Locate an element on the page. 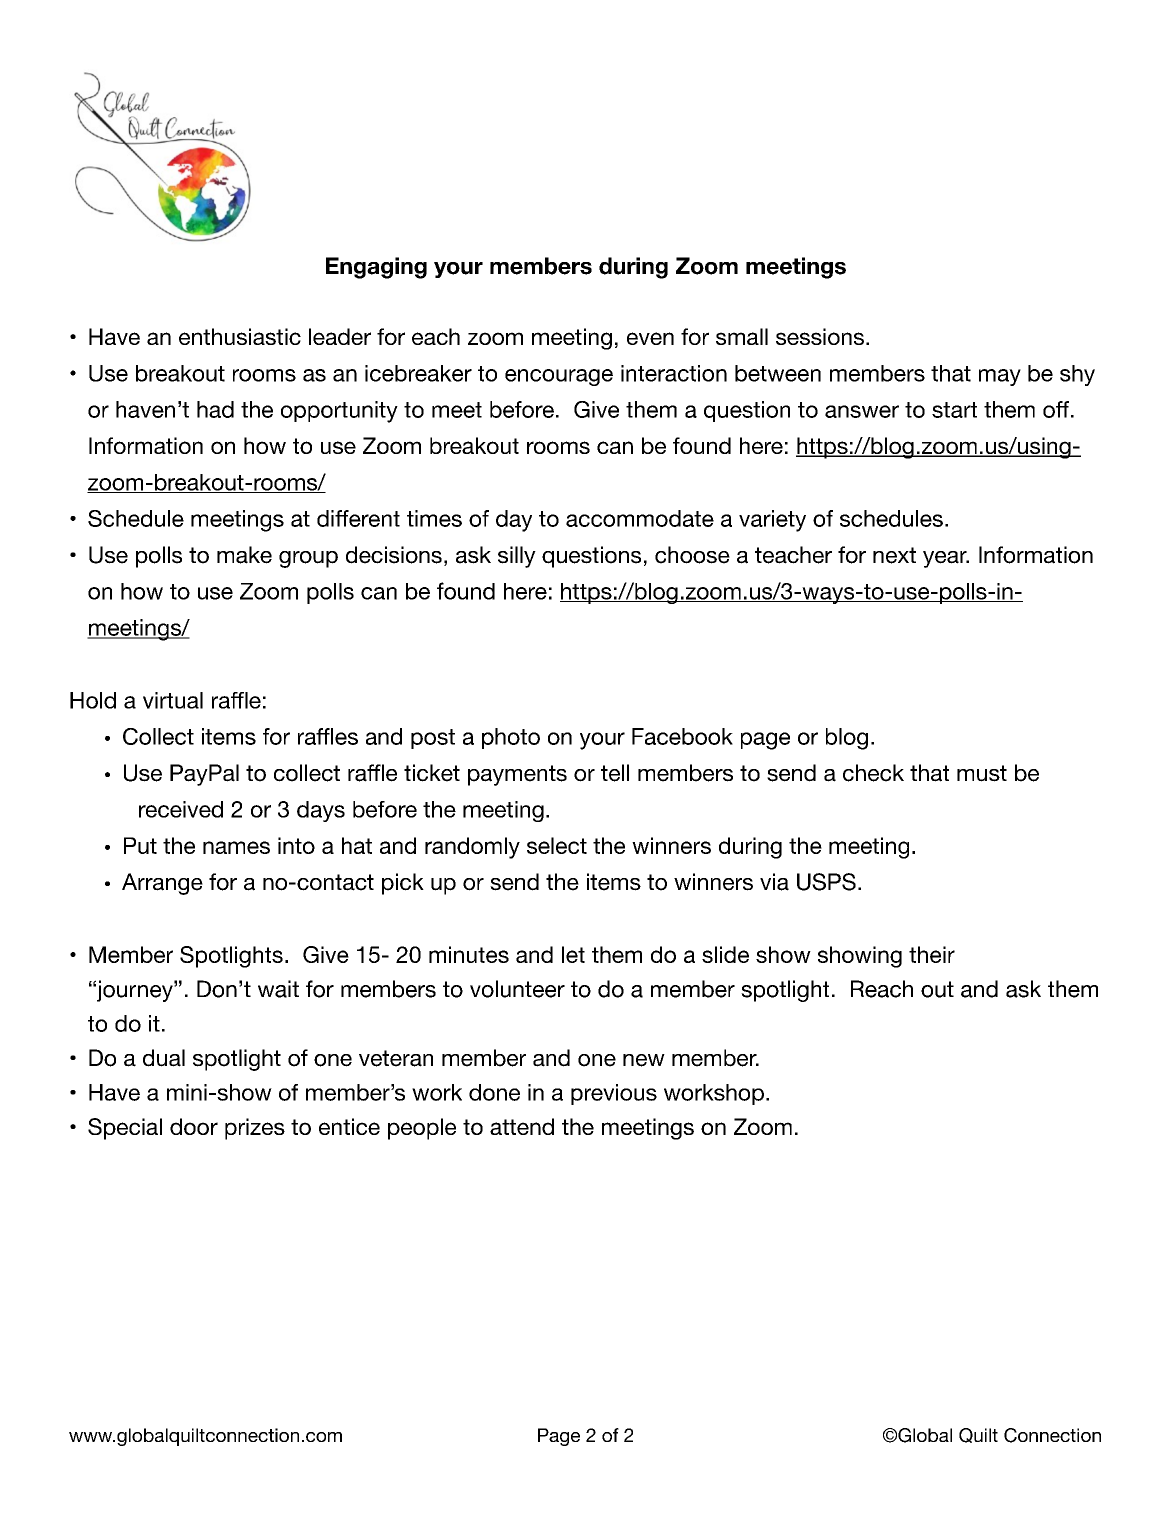 The image size is (1171, 1515). virtual is located at coordinates (173, 700).
